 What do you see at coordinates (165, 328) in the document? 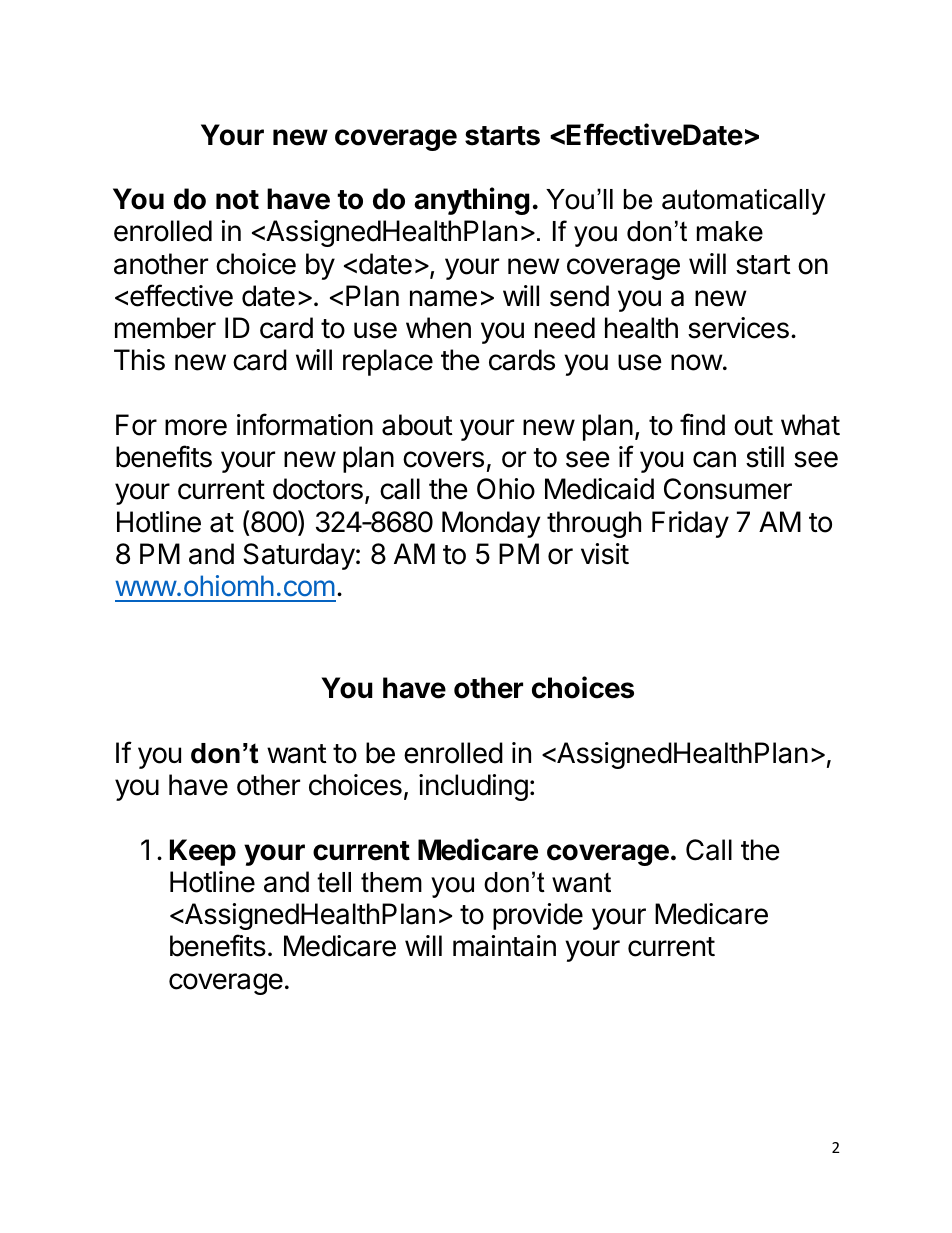
I see `member` at bounding box center [165, 328].
